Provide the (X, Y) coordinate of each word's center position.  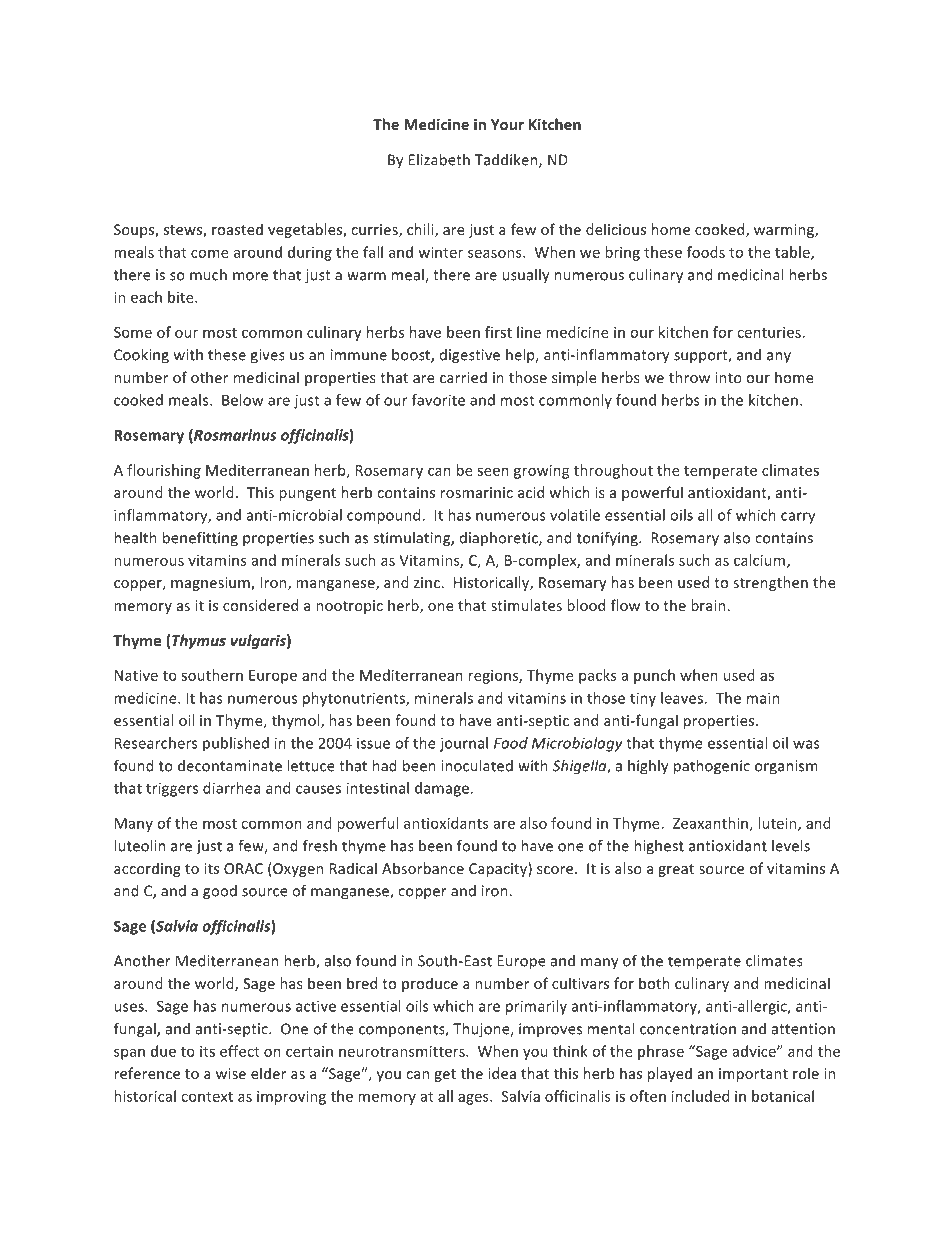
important (753, 1075)
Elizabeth (439, 160)
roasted (237, 229)
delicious (616, 229)
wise (231, 1073)
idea (502, 1073)
